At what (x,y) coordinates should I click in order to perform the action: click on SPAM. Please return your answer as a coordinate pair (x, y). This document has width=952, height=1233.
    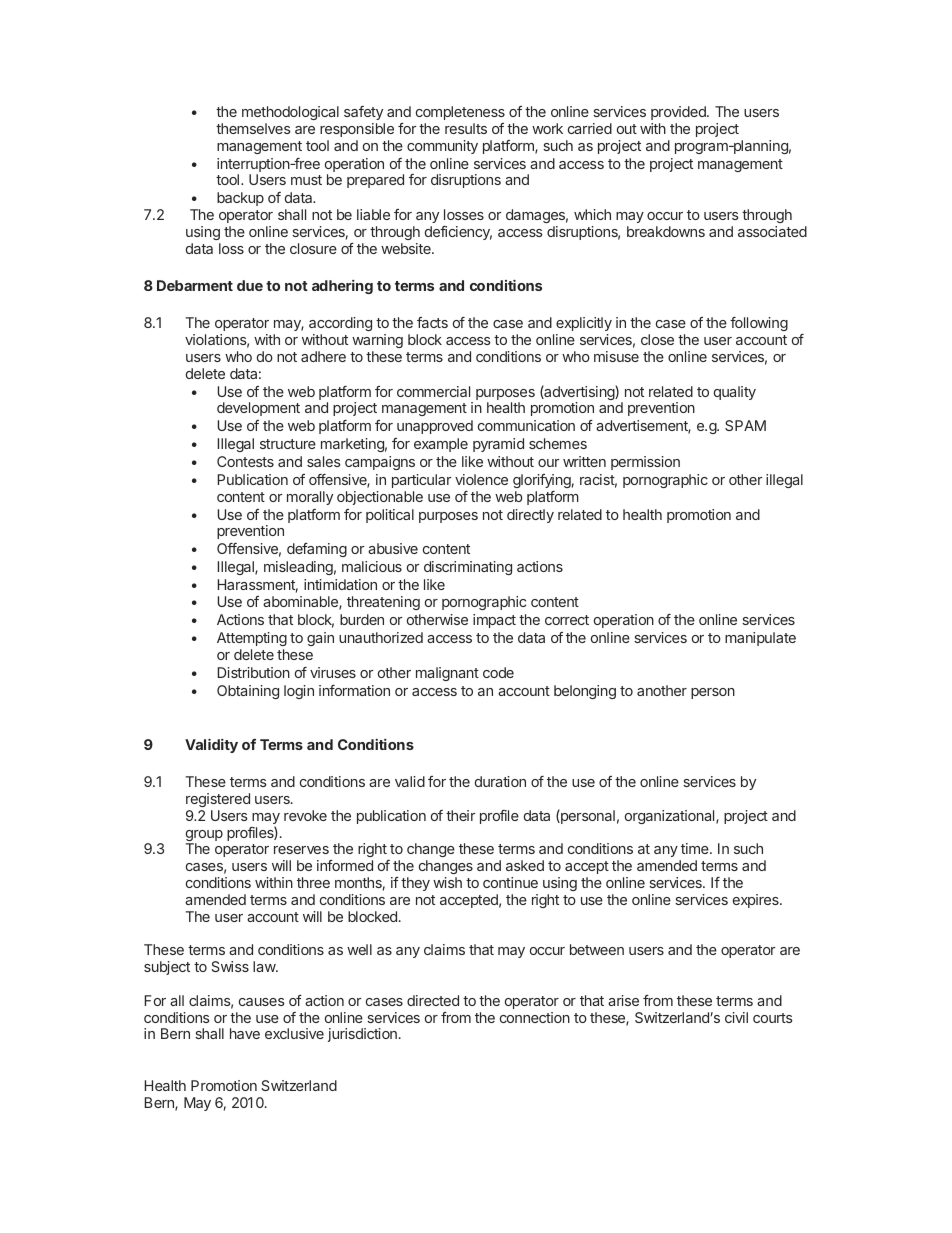
    Looking at the image, I should click on (745, 425).
